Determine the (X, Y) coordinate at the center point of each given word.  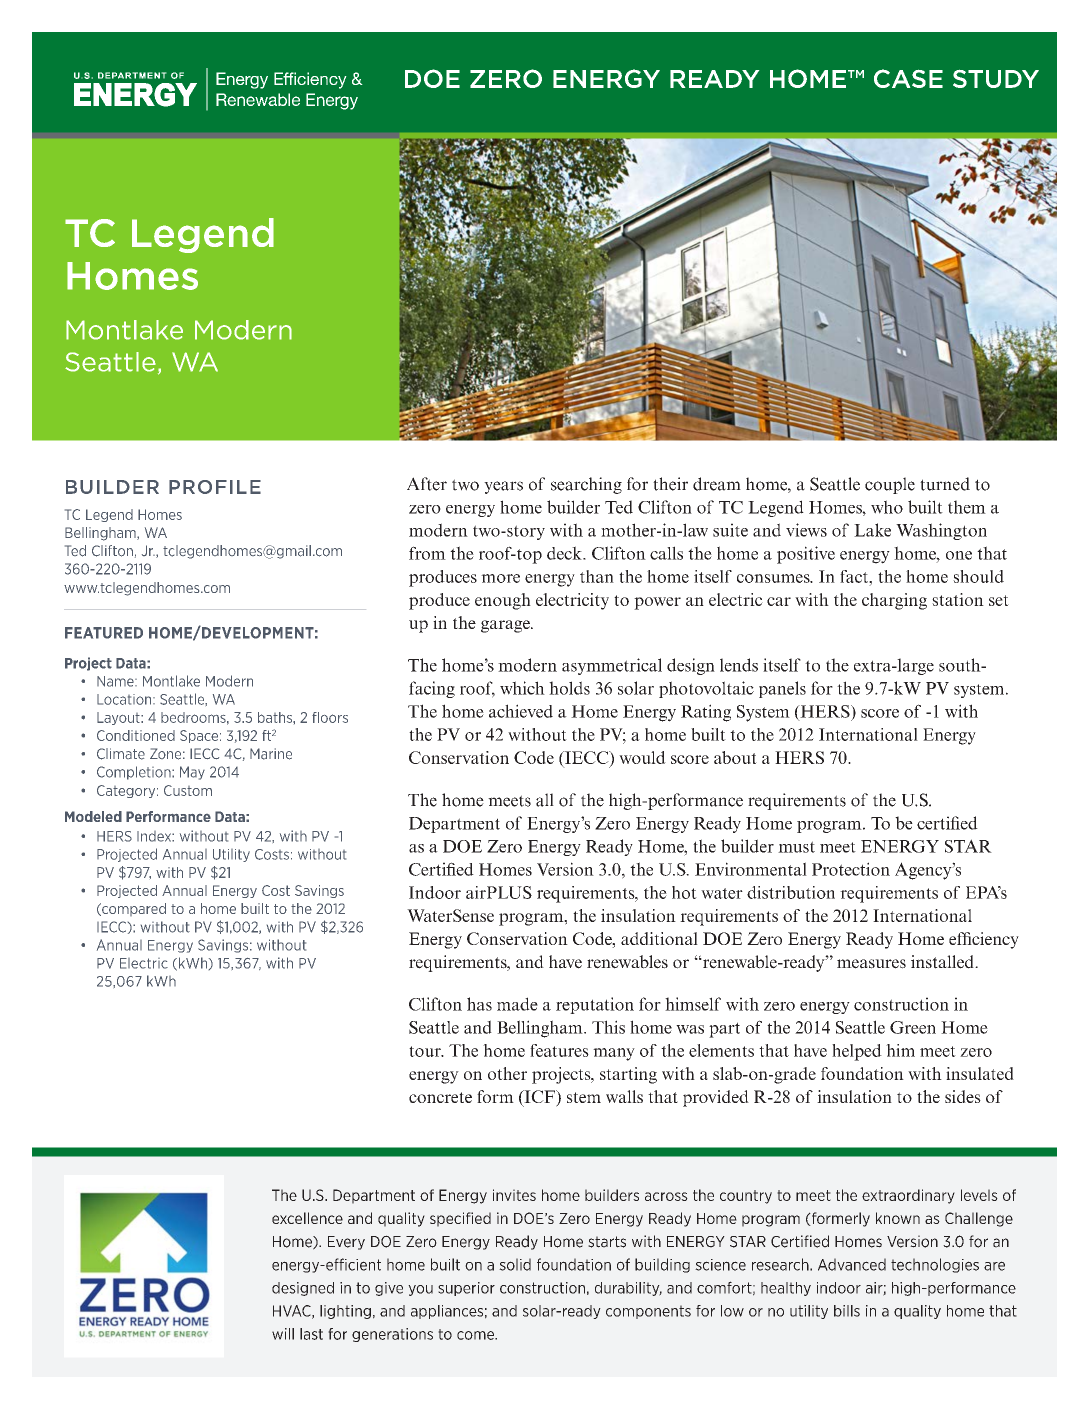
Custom (188, 790)
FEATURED (104, 633)
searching (586, 485)
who (887, 507)
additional (659, 938)
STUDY (996, 78)
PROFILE (215, 487)
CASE (908, 78)
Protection (851, 869)
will (283, 1334)
